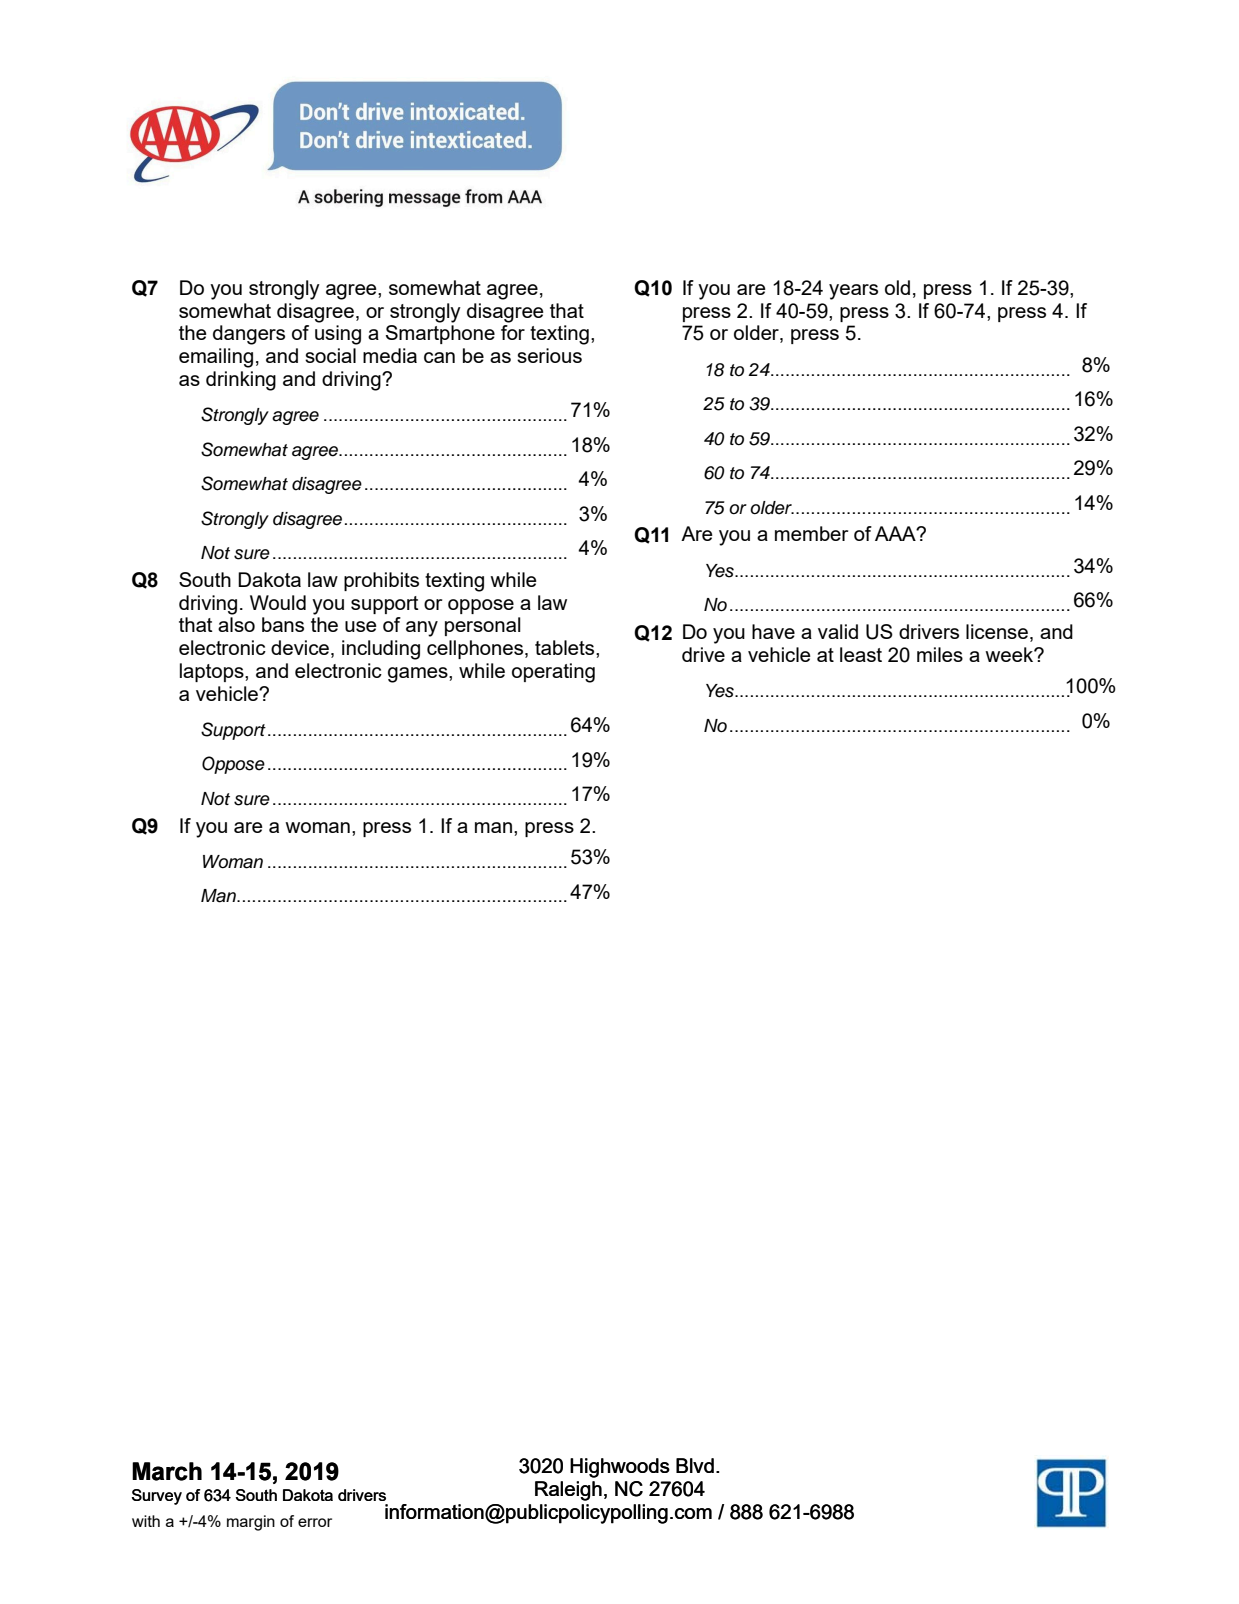 The height and width of the document is (1604, 1239). What do you see at coordinates (549, 355) in the document?
I see `serious` at bounding box center [549, 355].
